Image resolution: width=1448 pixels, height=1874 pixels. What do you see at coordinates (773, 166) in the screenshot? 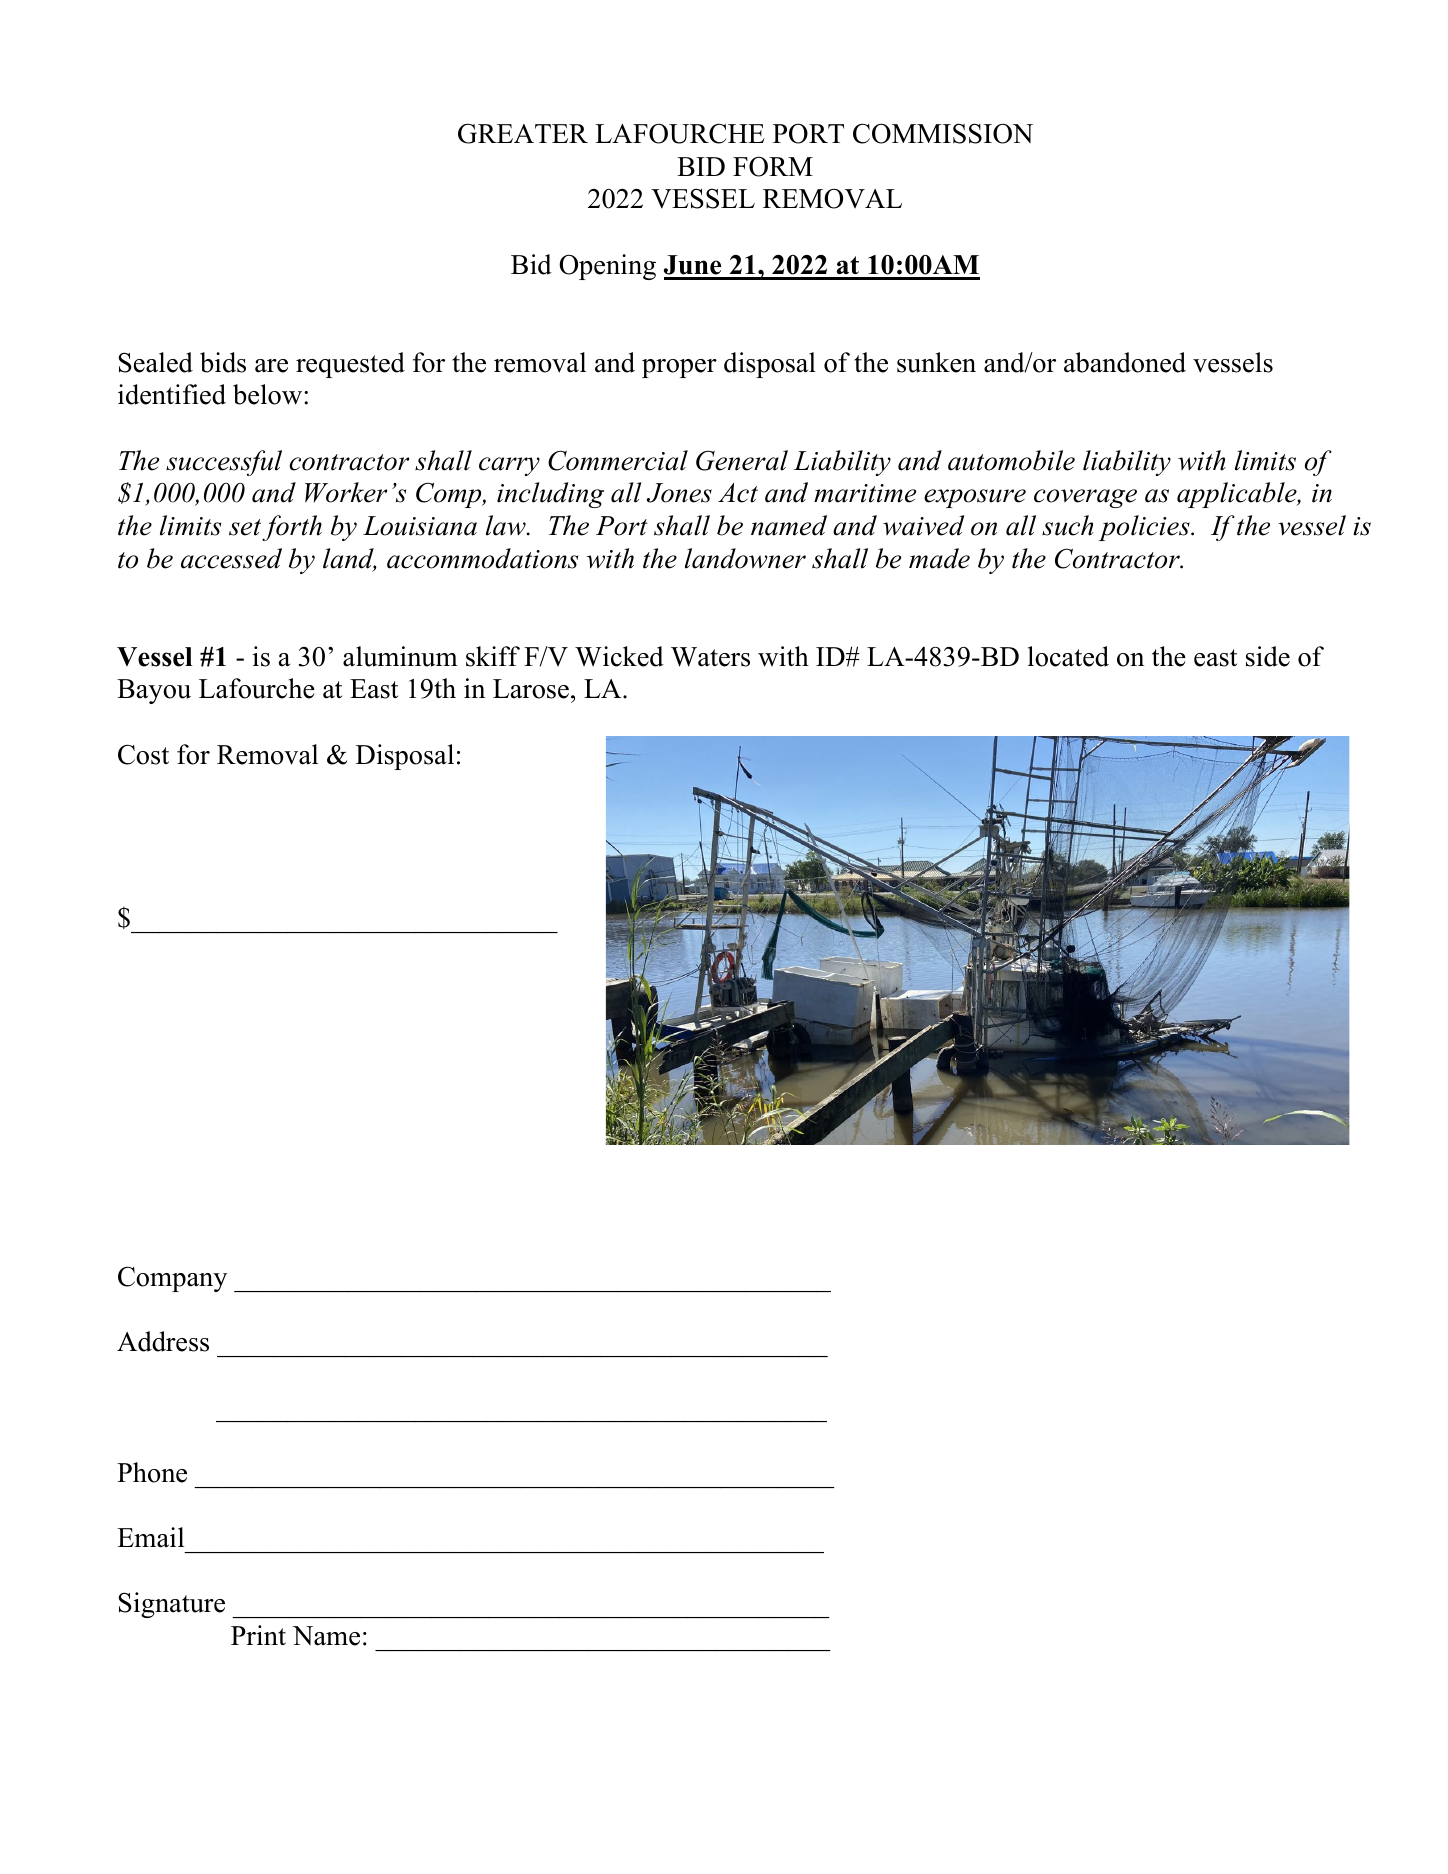
I see `FORM` at bounding box center [773, 166].
